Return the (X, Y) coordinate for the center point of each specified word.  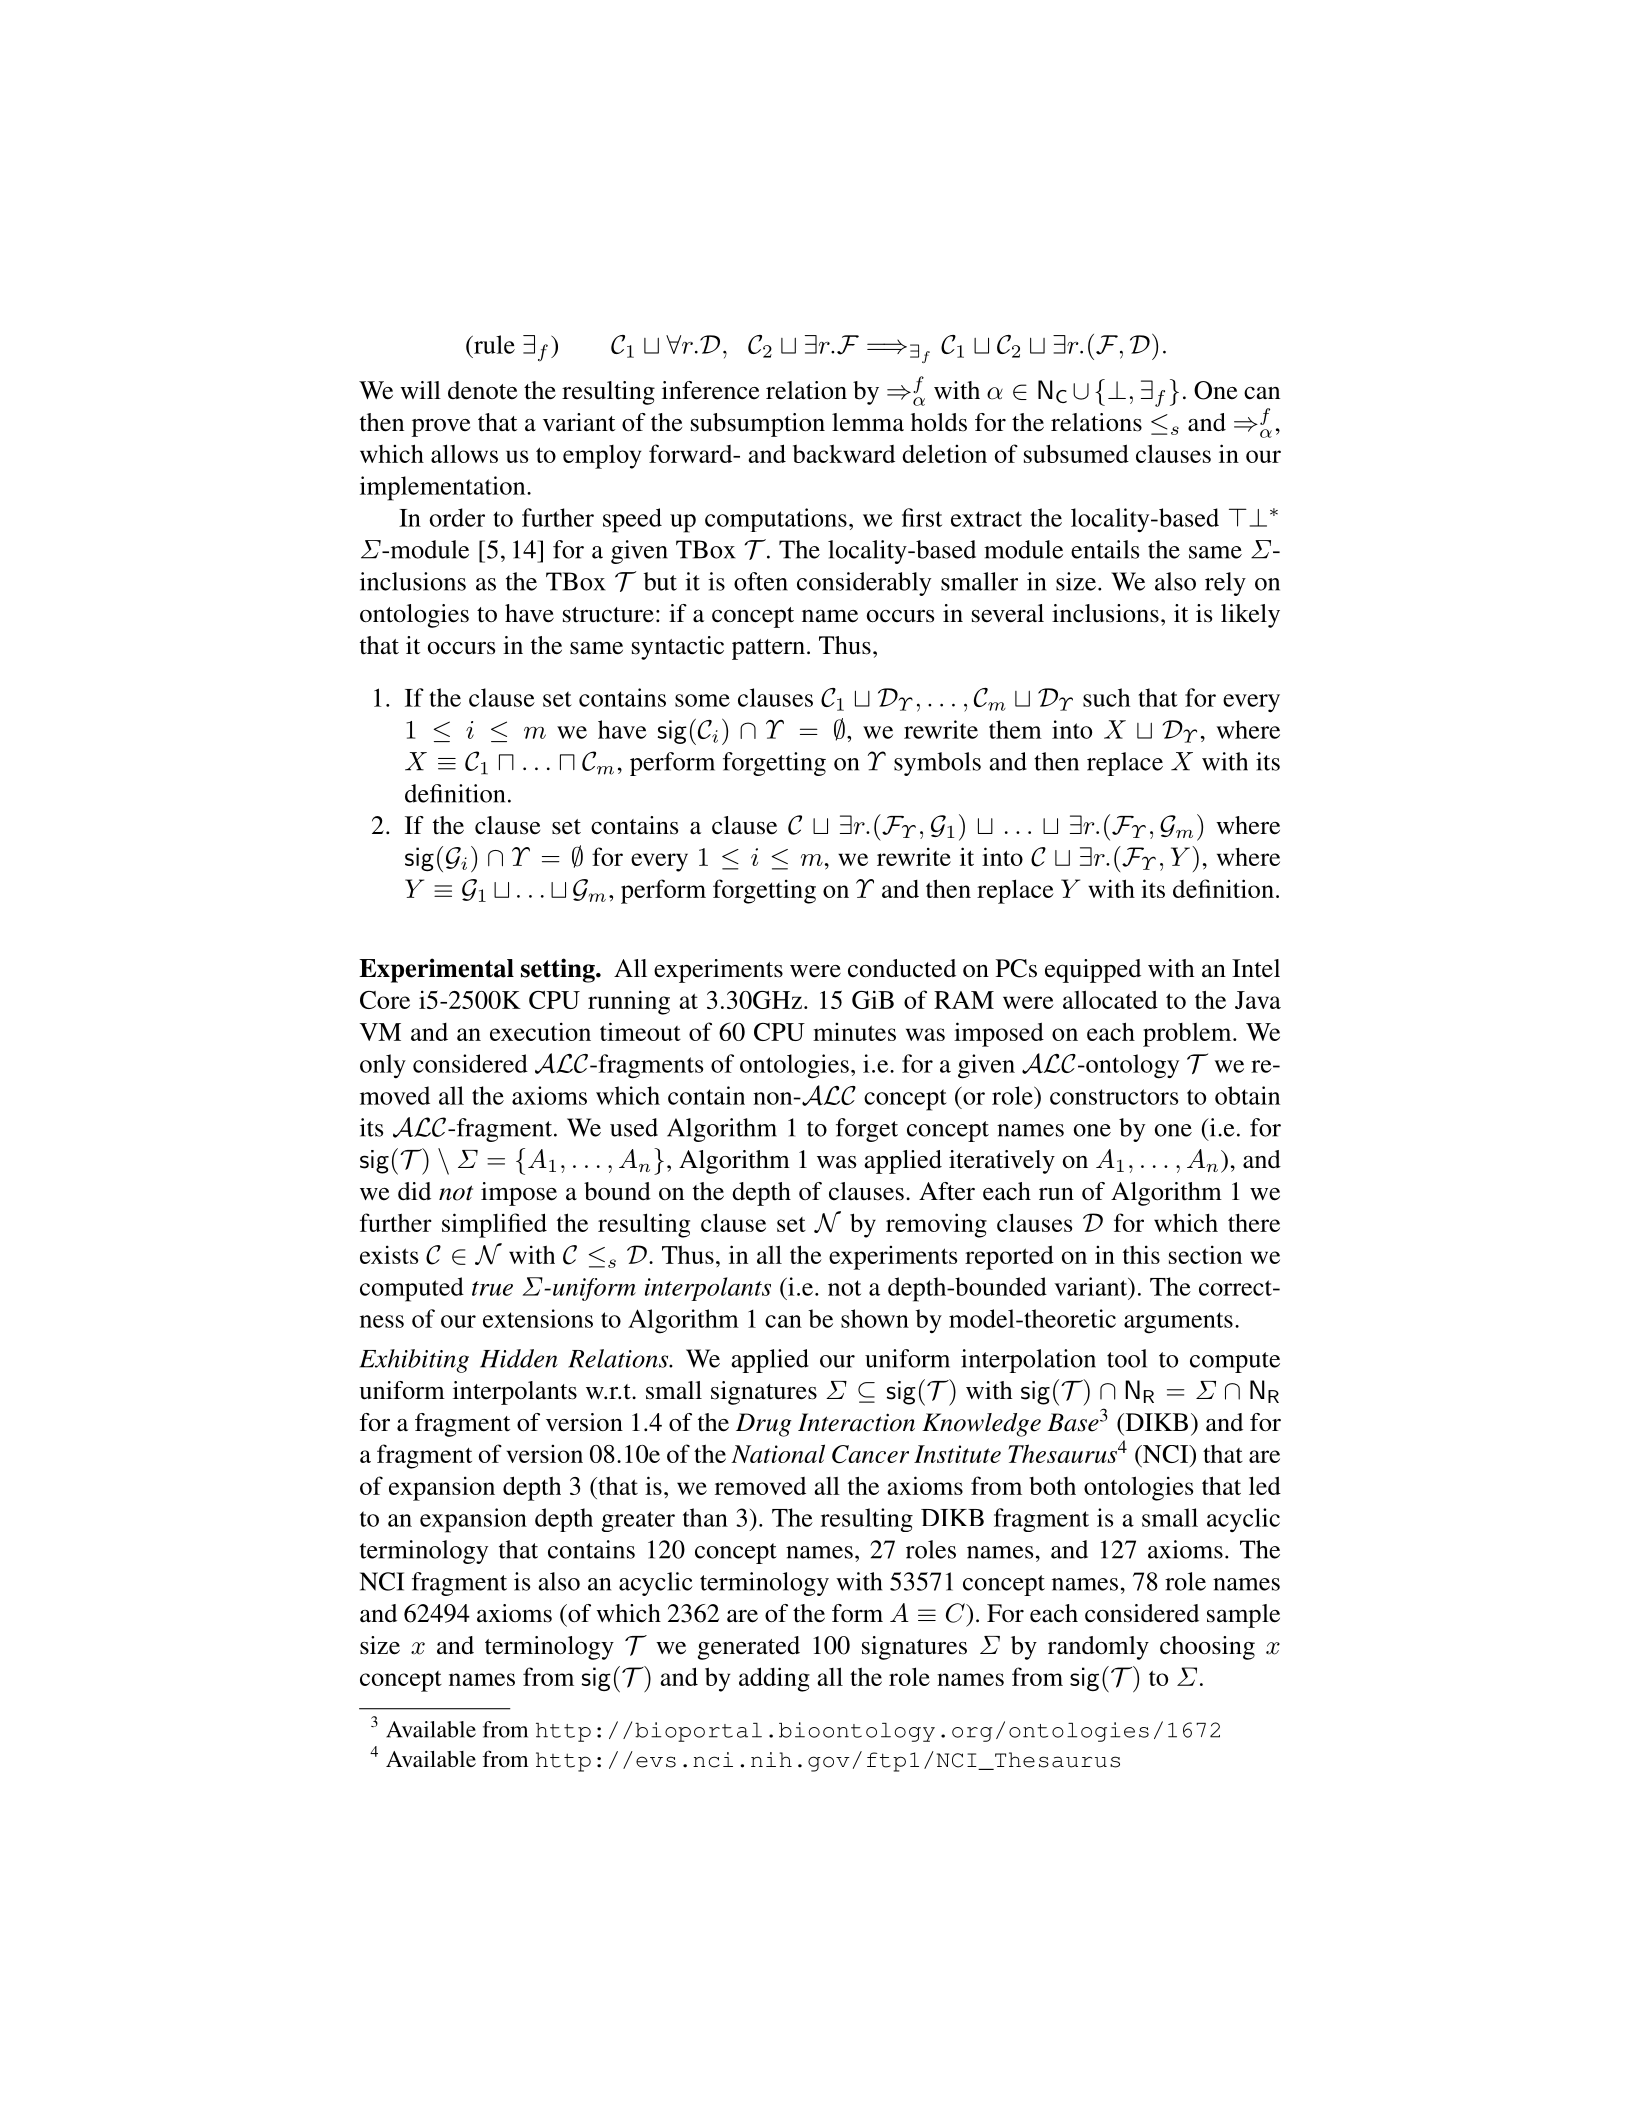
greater (638, 1521)
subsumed (1076, 453)
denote (482, 390)
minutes (854, 1031)
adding (774, 1679)
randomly (1098, 1648)
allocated (1110, 999)
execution (540, 1031)
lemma (868, 422)
